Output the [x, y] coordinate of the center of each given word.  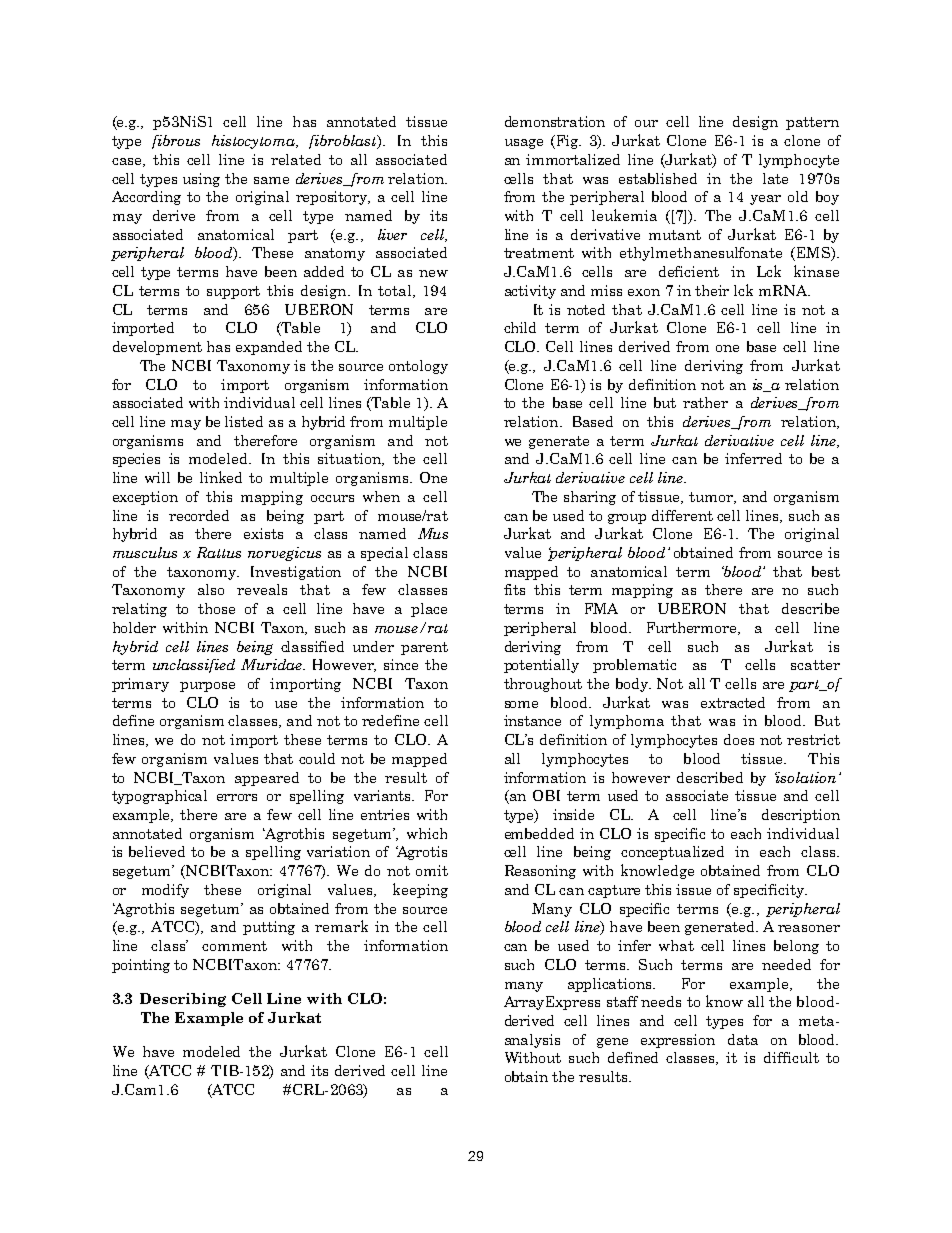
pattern [812, 123]
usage [524, 144]
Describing [183, 1000]
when [381, 496]
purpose [207, 687]
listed [244, 421]
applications [611, 985]
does [739, 739]
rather [705, 402]
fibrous [176, 142]
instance [532, 720]
